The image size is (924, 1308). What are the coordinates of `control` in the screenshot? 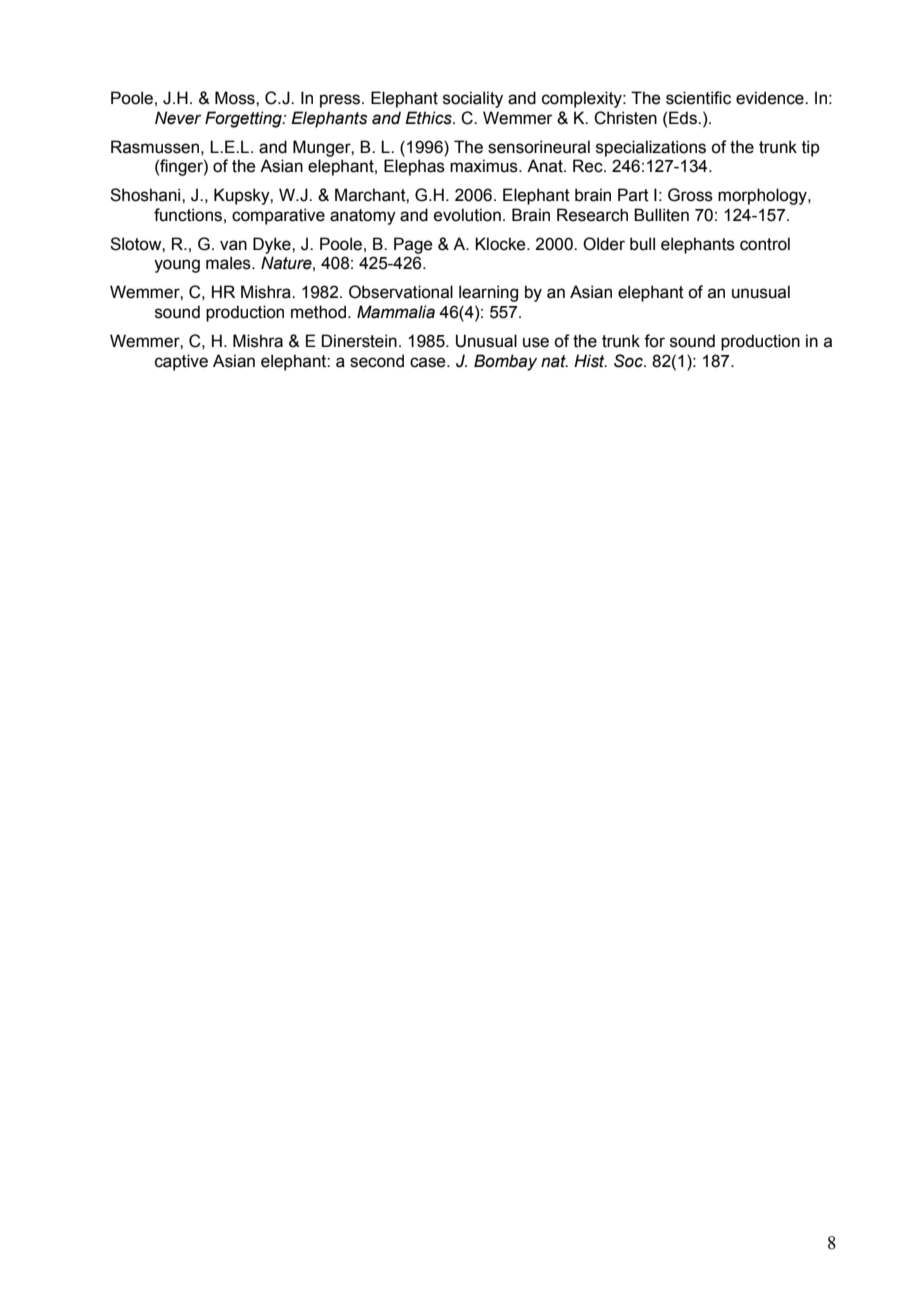 It's located at (765, 244).
